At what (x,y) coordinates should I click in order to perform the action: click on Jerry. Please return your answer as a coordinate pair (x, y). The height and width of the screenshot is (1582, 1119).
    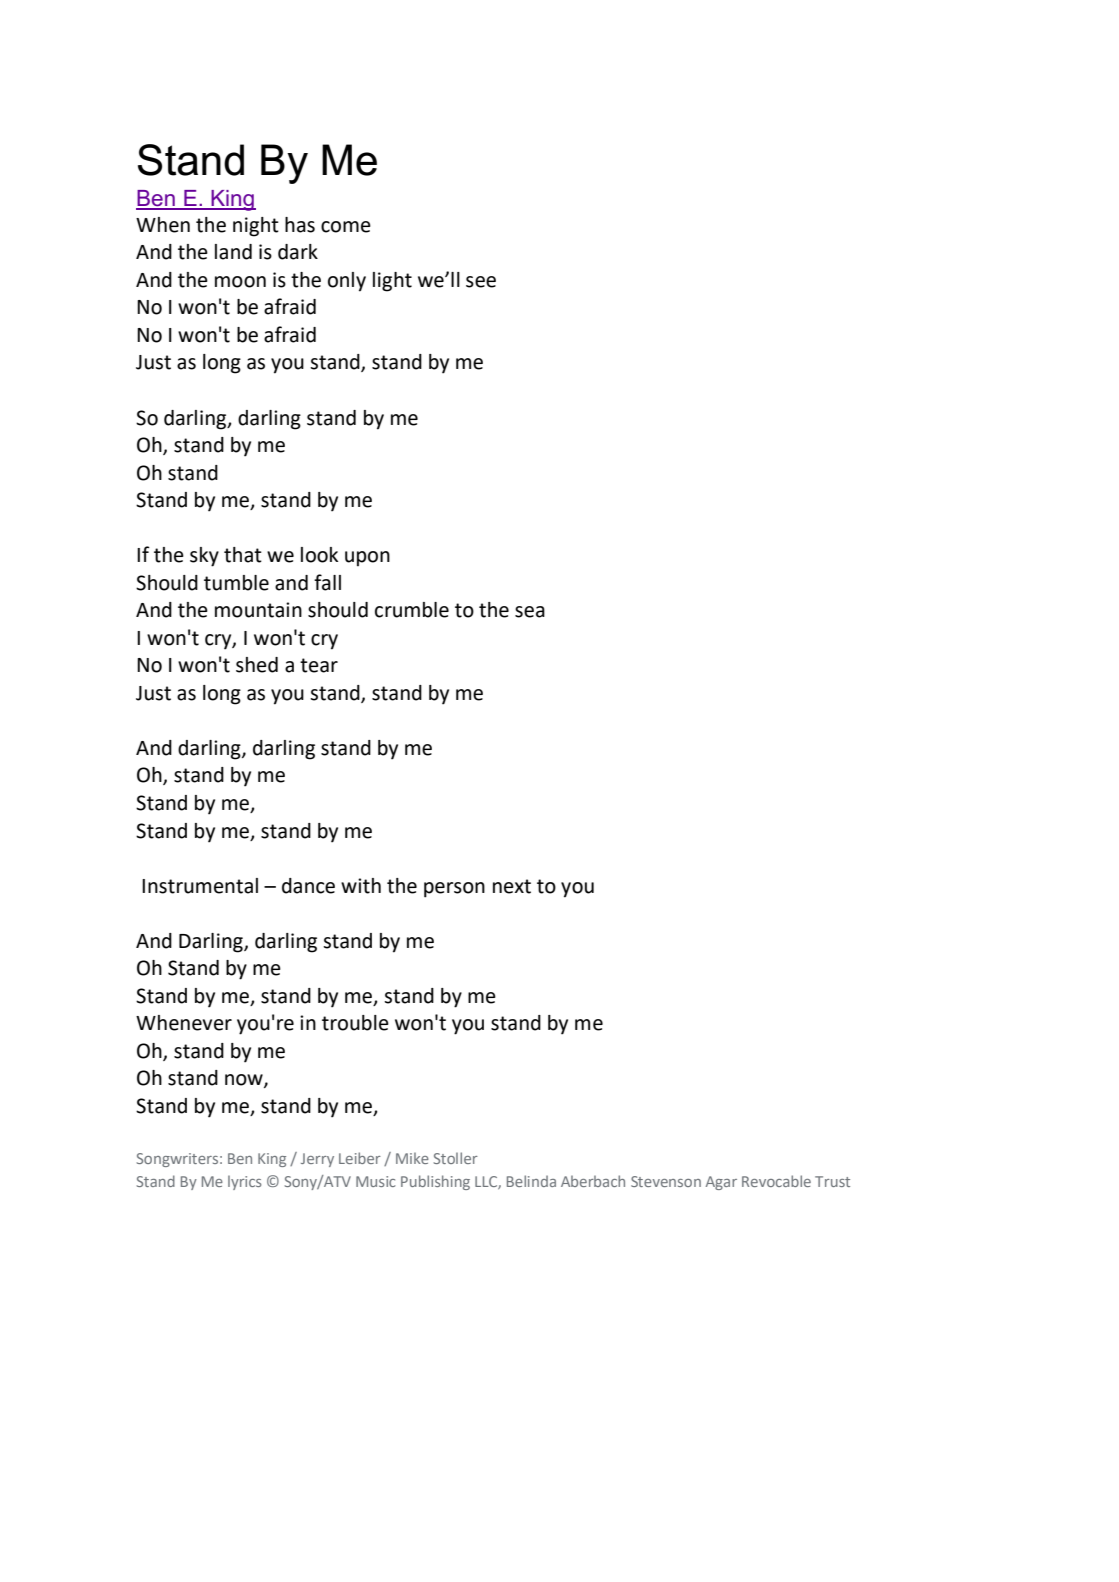
    Looking at the image, I should click on (317, 1160).
